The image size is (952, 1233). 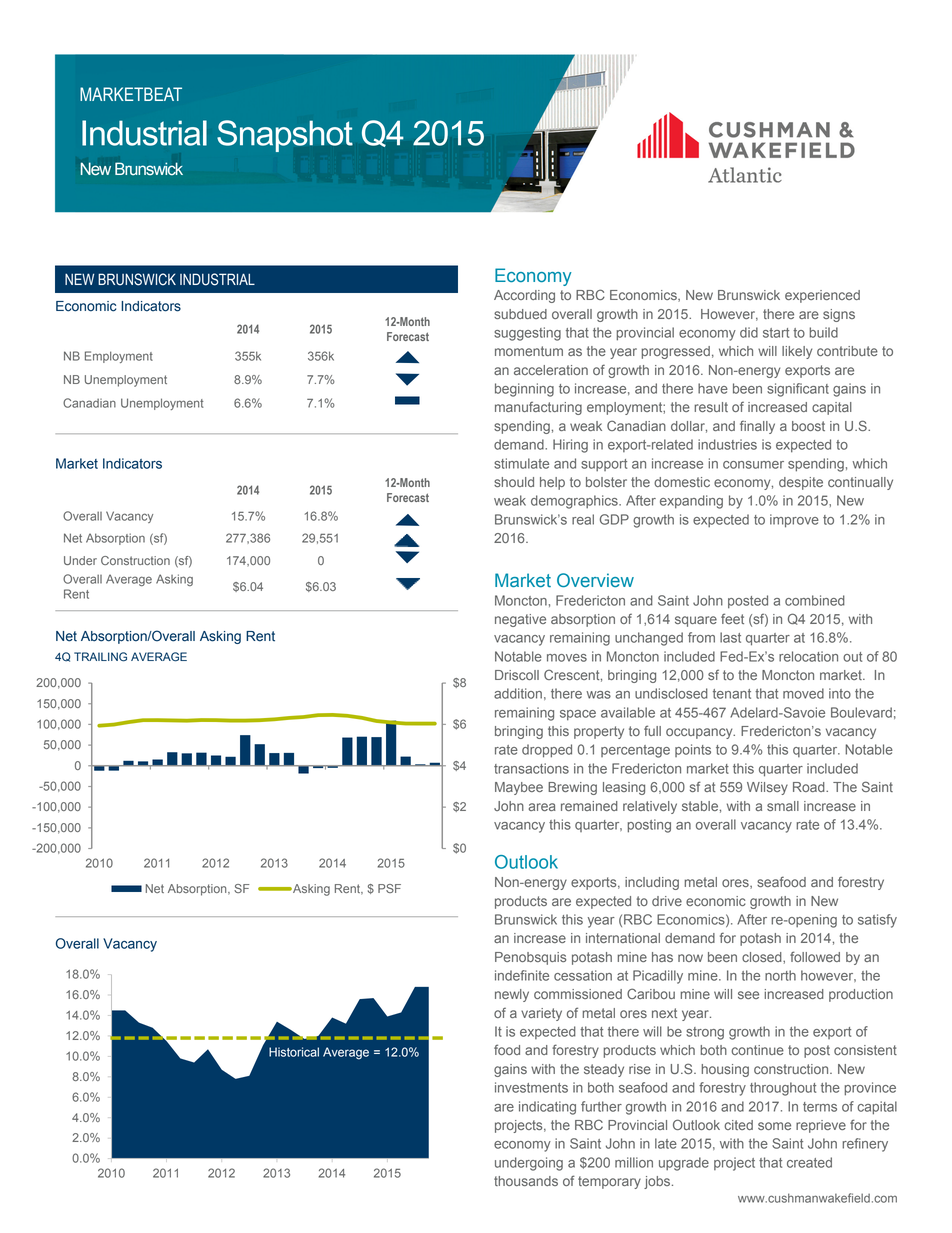 I want to click on Historical, so click(x=294, y=1052).
